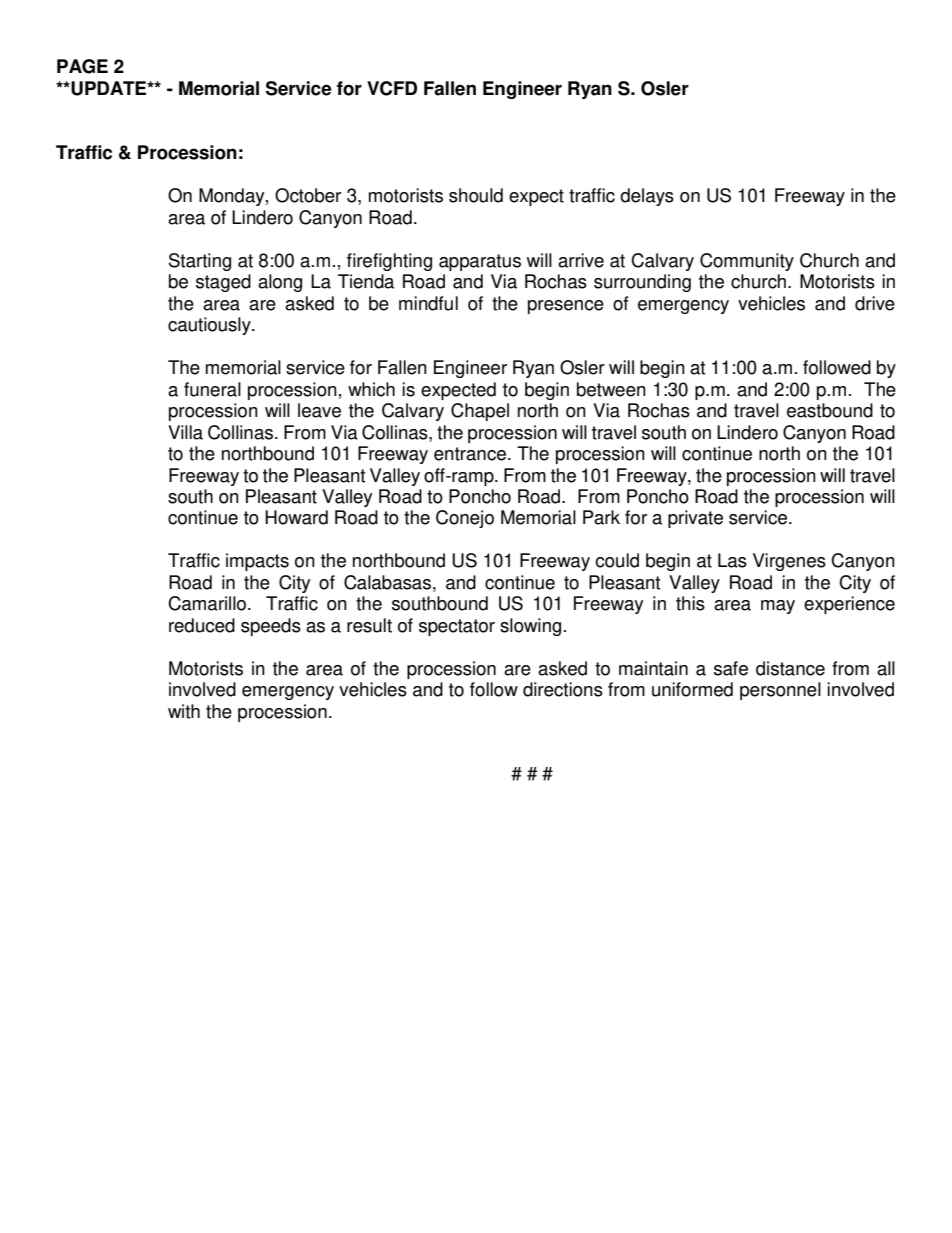  What do you see at coordinates (184, 711) in the document?
I see `with` at bounding box center [184, 711].
